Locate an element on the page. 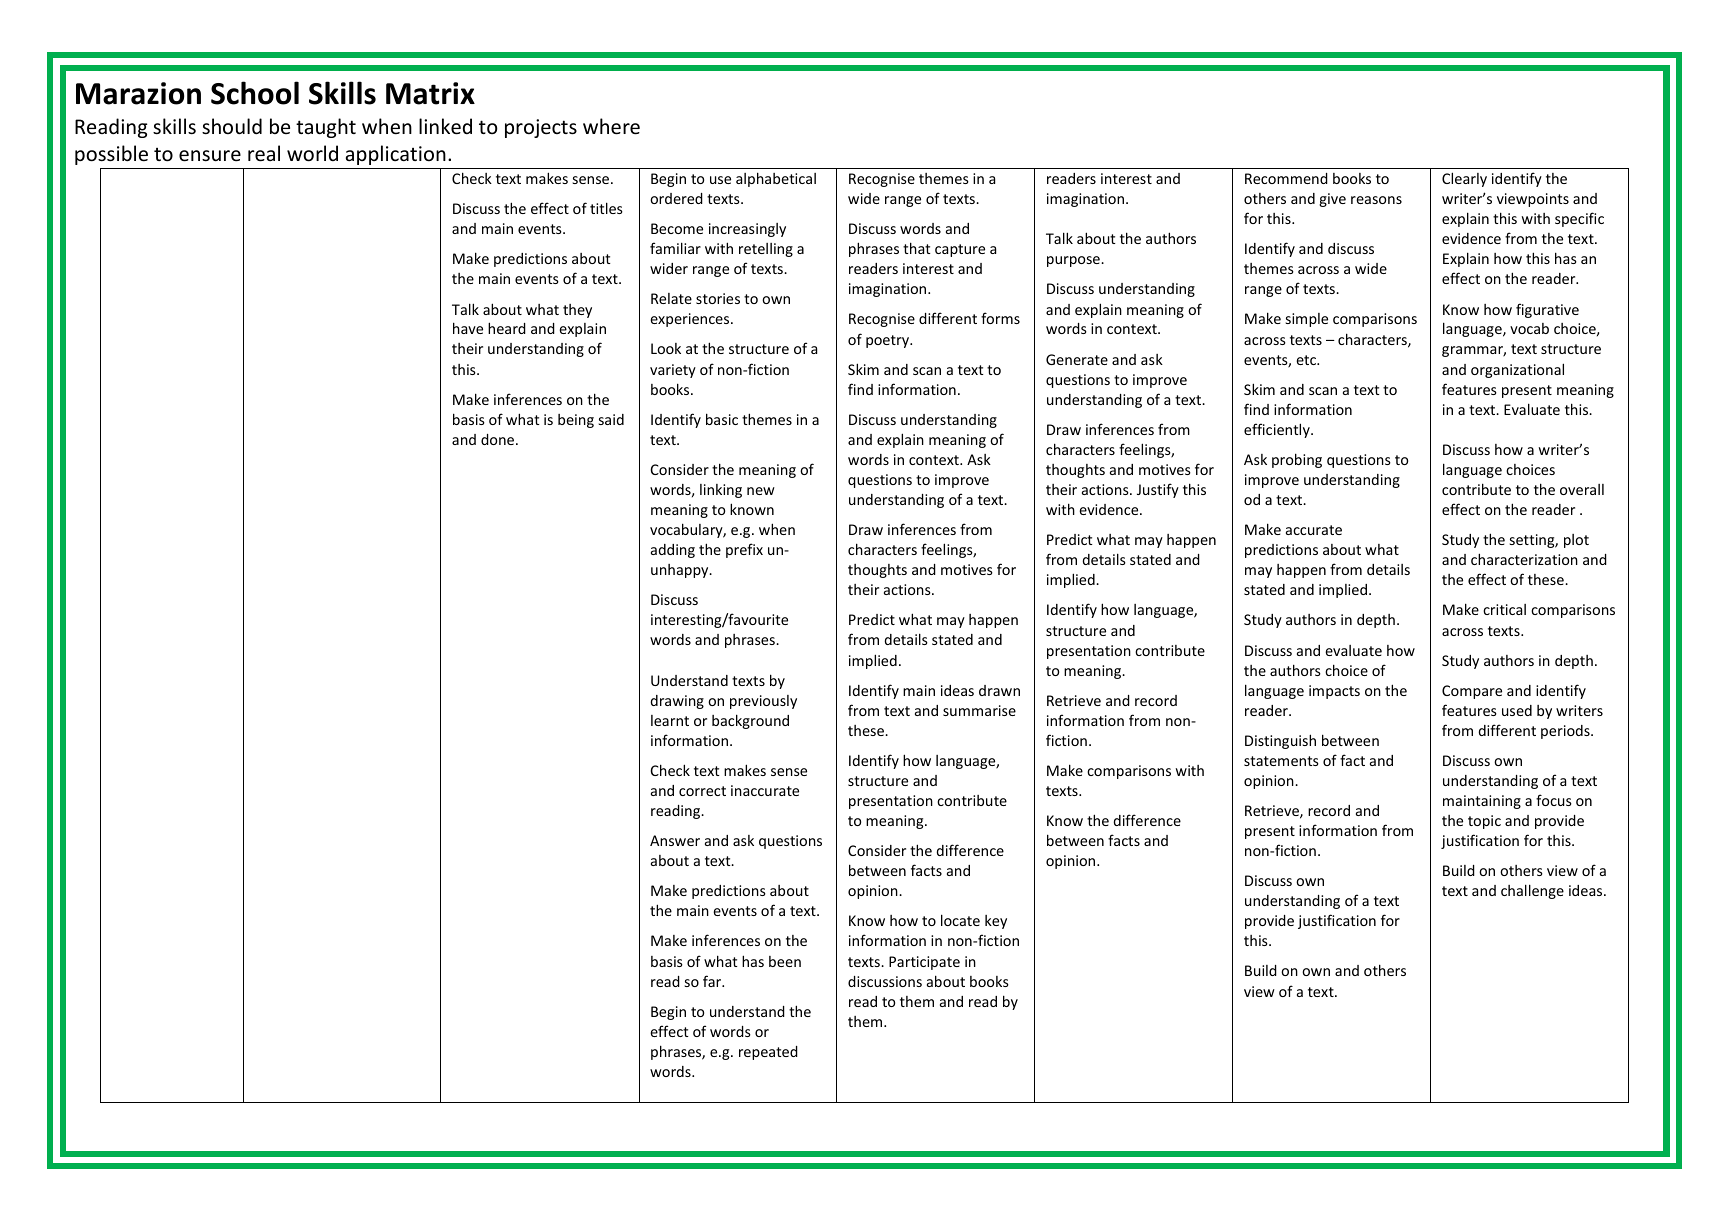 The width and height of the image is (1729, 1222). alphabetical is located at coordinates (776, 179).
